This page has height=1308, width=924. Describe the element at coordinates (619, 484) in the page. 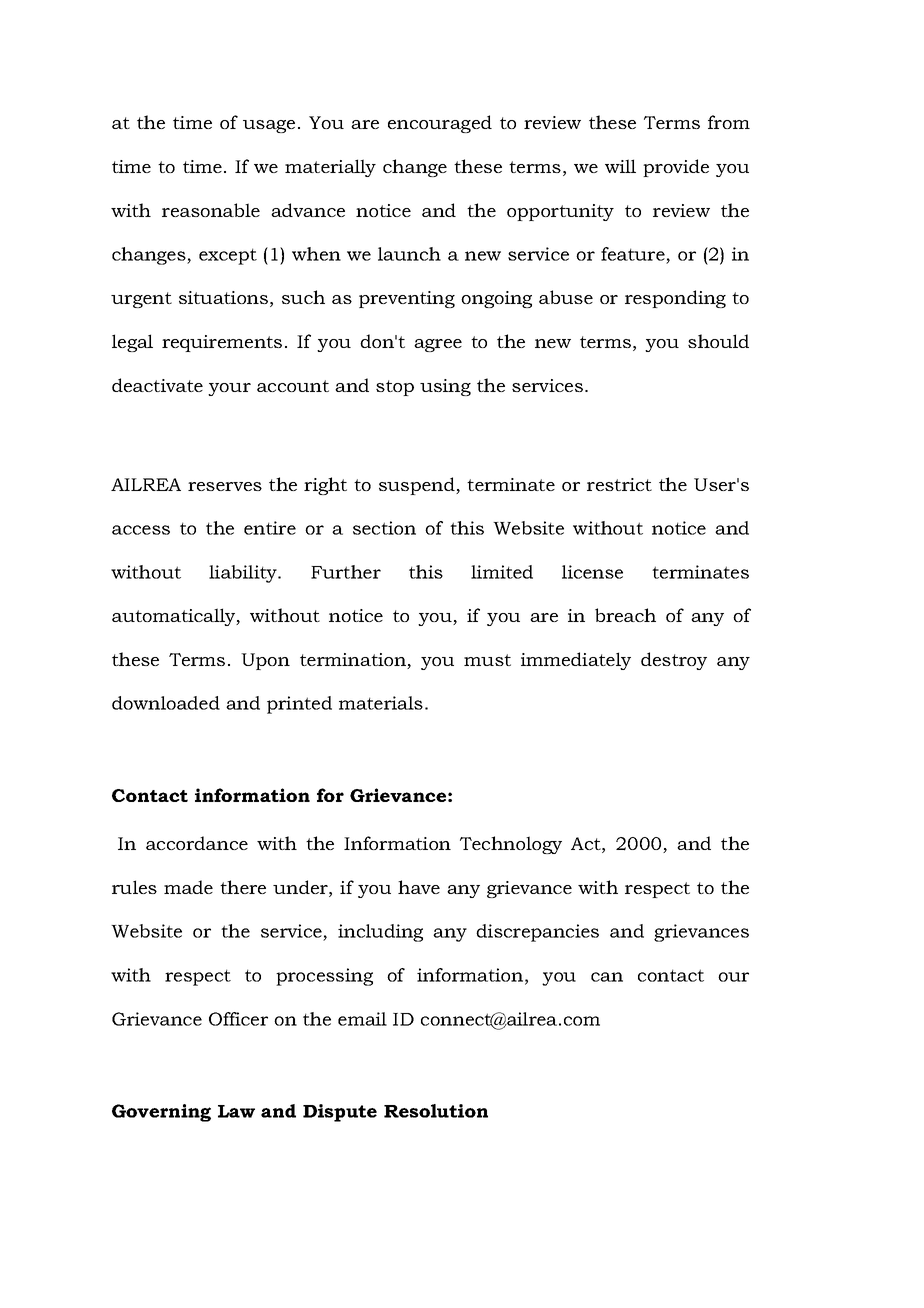

I see `restrict` at that location.
